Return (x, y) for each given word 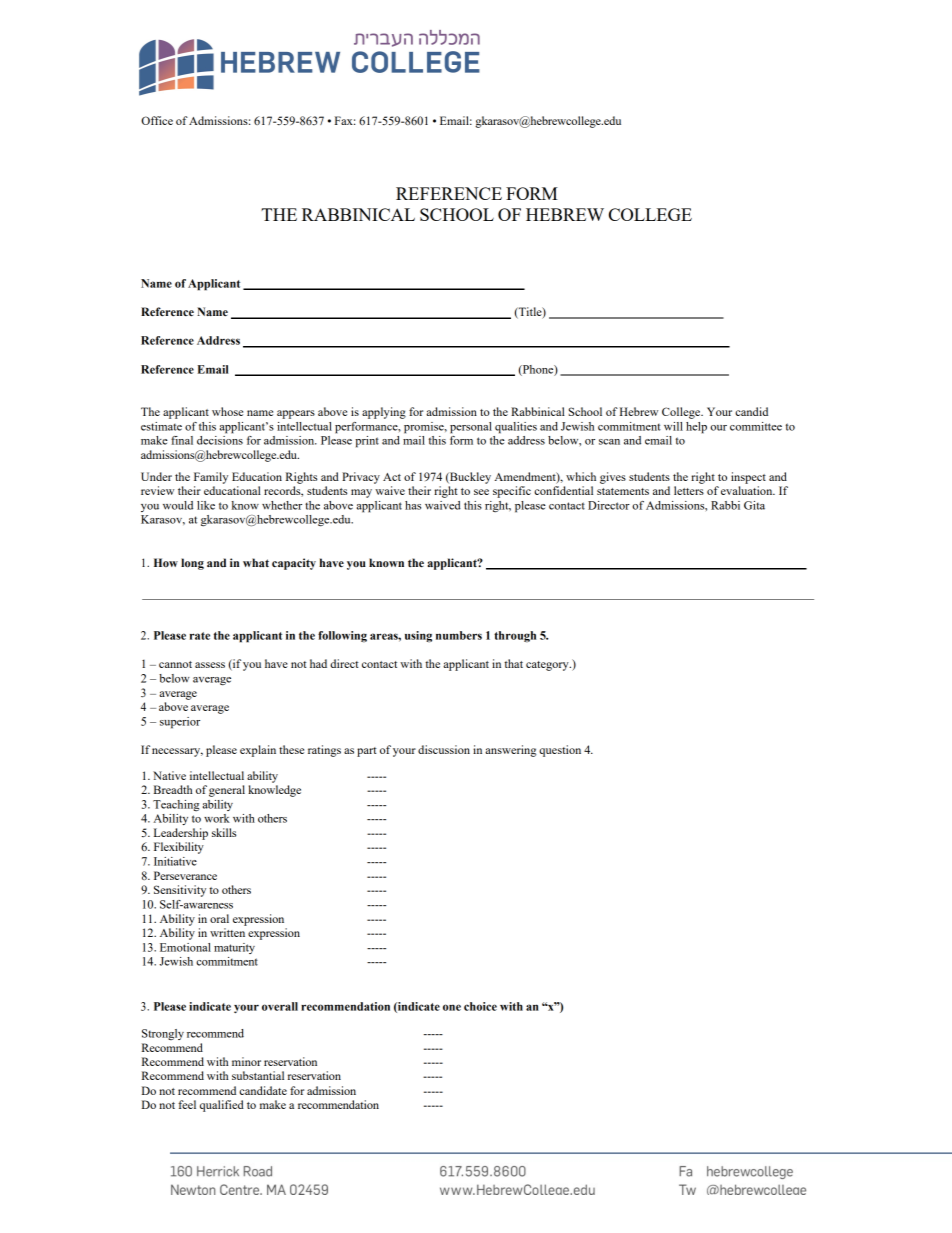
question (560, 751)
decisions (220, 440)
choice (480, 1006)
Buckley (469, 478)
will (673, 426)
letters (689, 490)
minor (246, 1061)
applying (384, 413)
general (227, 791)
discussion (444, 749)
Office (157, 120)
